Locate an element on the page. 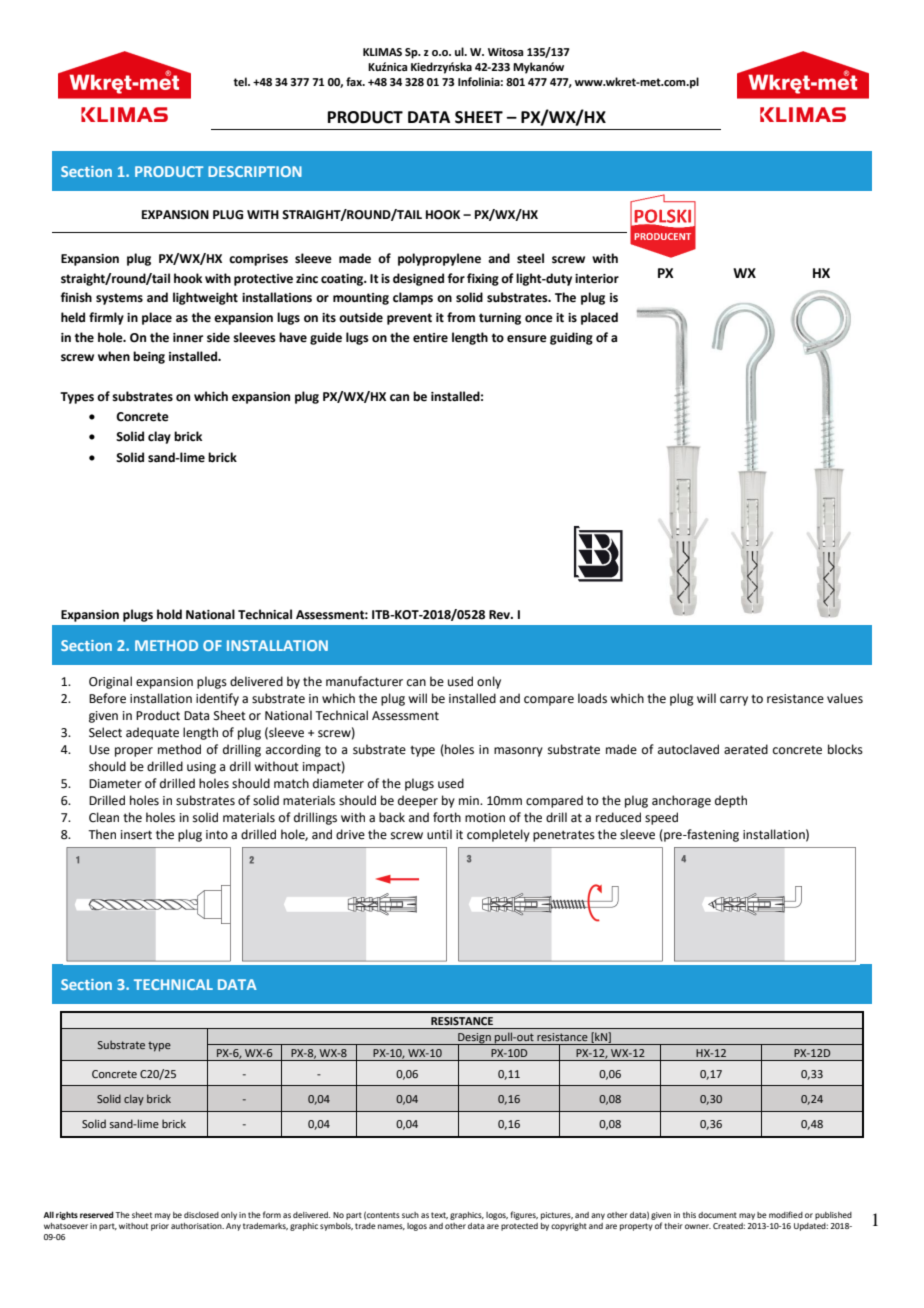 The width and height of the document is (924, 1308). manufacturer is located at coordinates (364, 681).
